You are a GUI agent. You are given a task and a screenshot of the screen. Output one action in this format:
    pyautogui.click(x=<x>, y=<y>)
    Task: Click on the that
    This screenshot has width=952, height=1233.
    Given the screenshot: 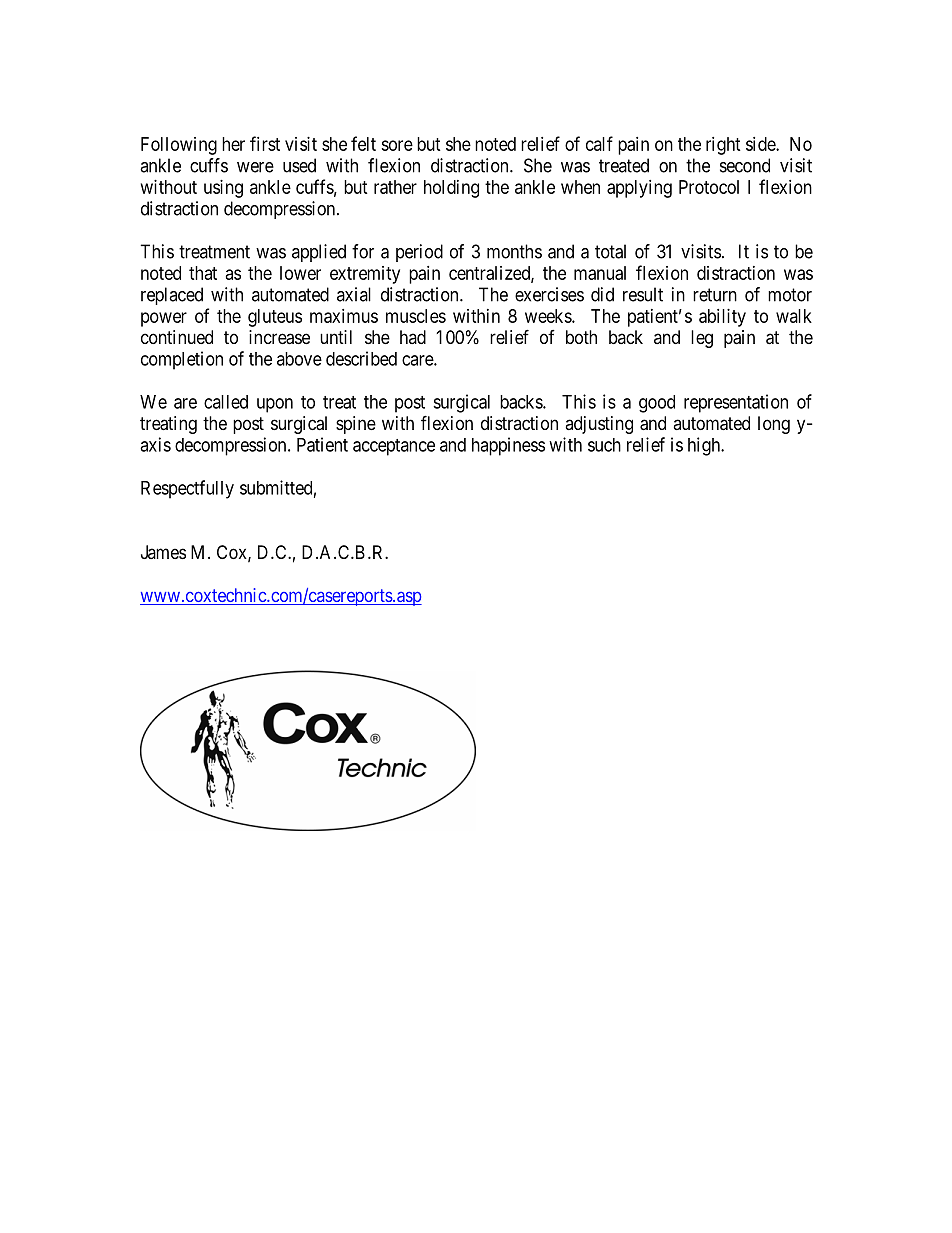 What is the action you would take?
    pyautogui.click(x=203, y=273)
